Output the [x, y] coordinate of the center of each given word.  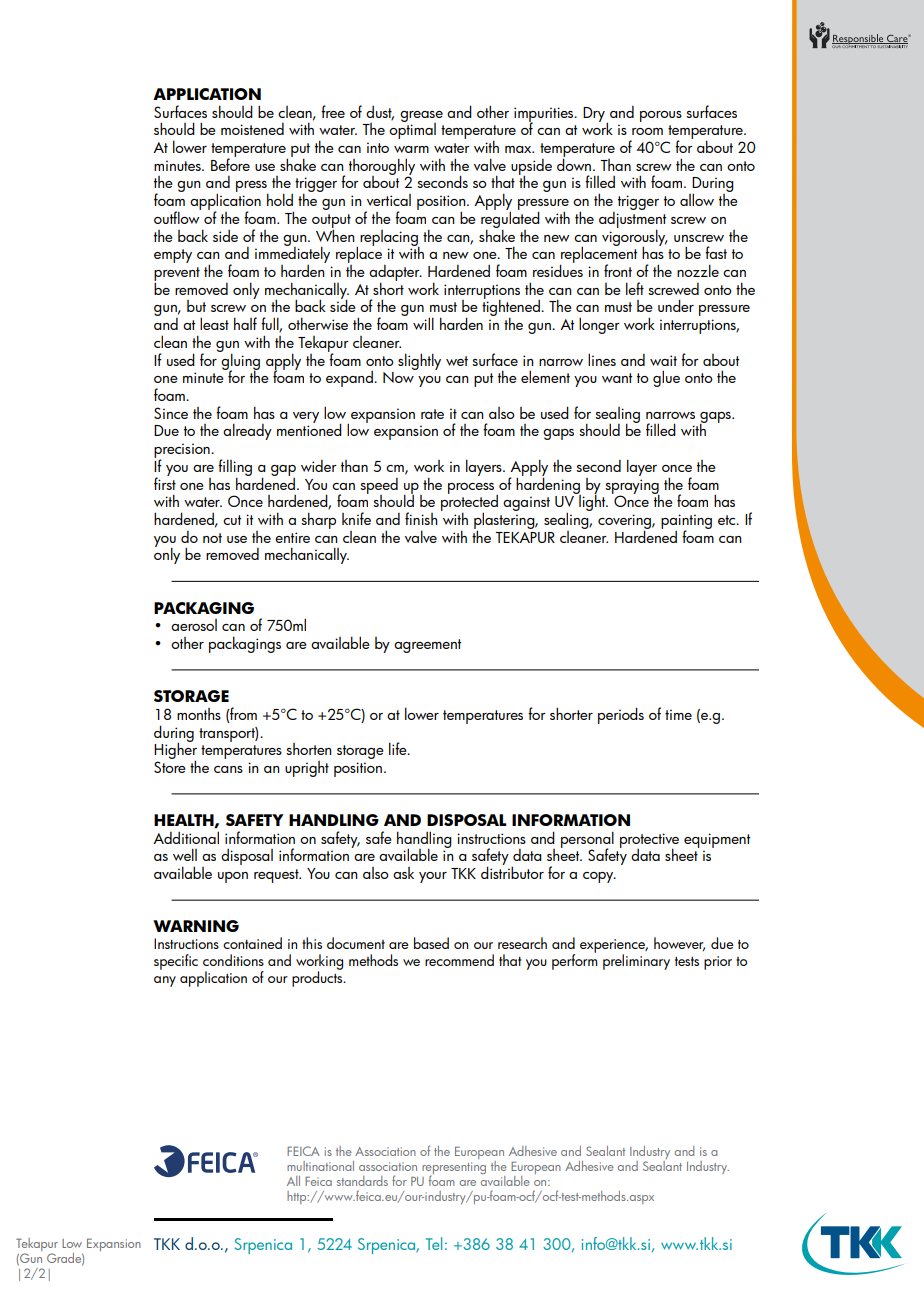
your [433, 877]
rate [432, 414]
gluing [239, 361]
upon [233, 877]
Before [230, 163]
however [679, 944]
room [647, 131]
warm [411, 149]
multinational [320, 1166]
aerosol [194, 625]
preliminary [636, 962]
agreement [427, 646]
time [678, 714]
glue [666, 378]
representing [454, 1169]
